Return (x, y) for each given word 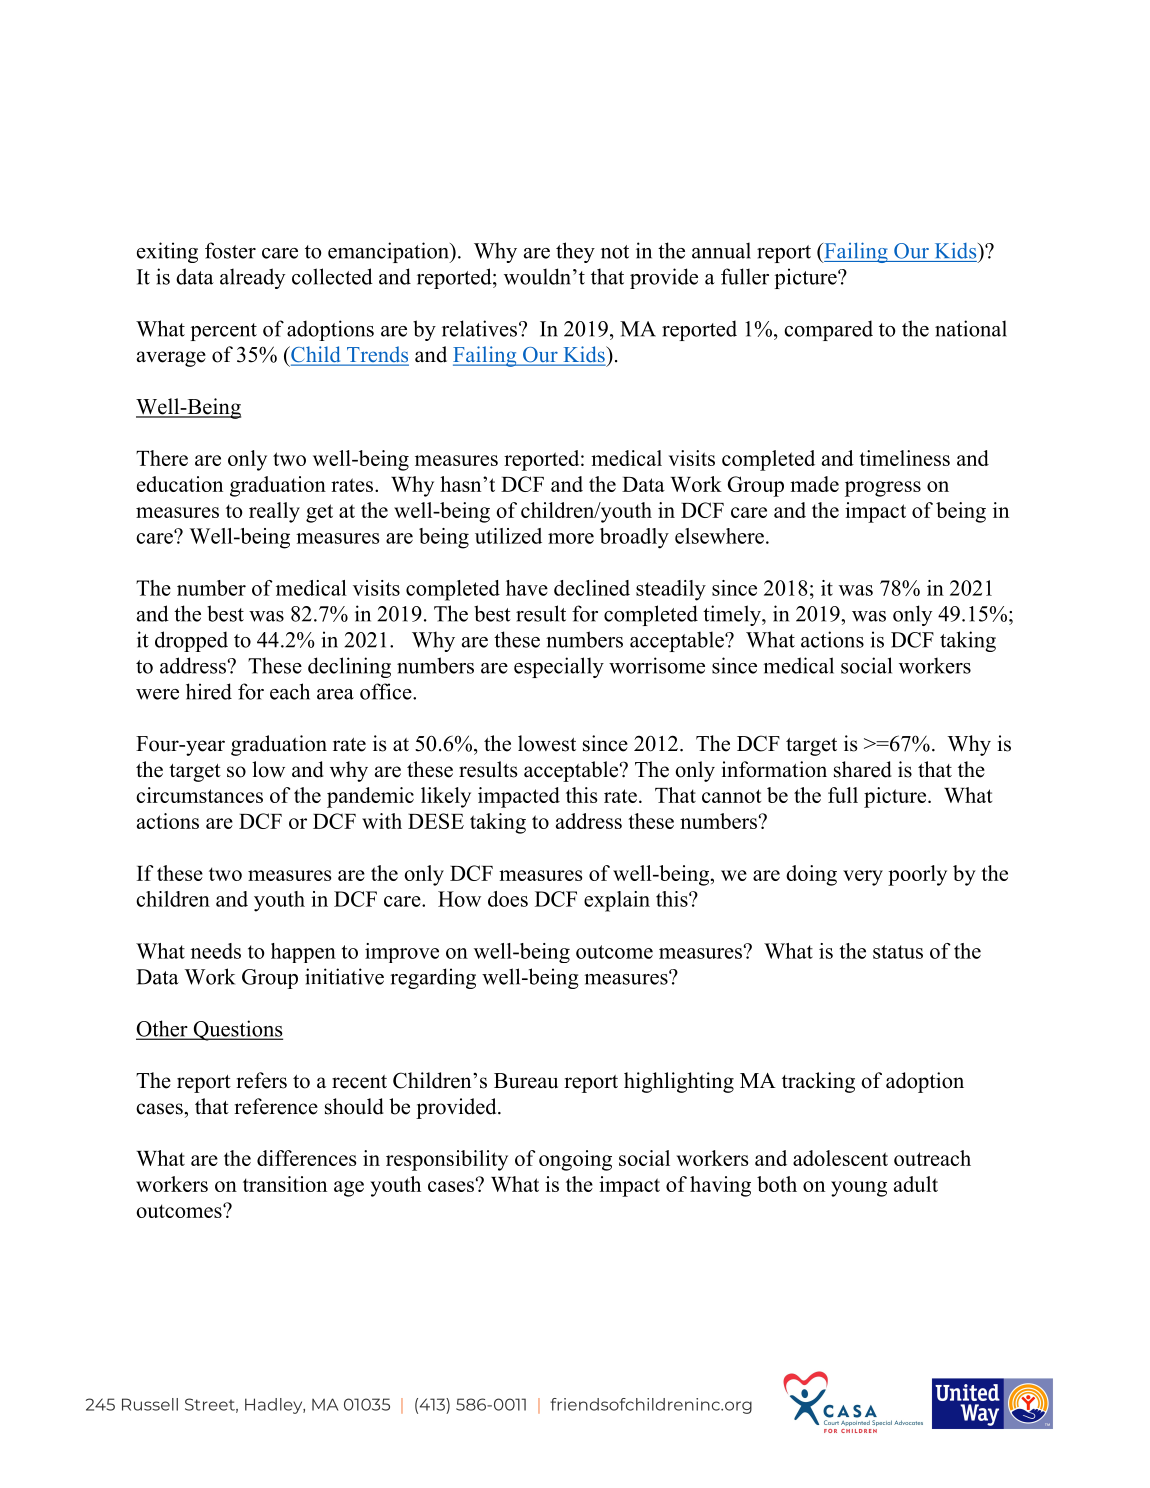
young (859, 1189)
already (252, 278)
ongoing (575, 1160)
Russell (150, 1404)
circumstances (199, 795)
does (508, 899)
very (863, 878)
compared (828, 330)
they (575, 252)
